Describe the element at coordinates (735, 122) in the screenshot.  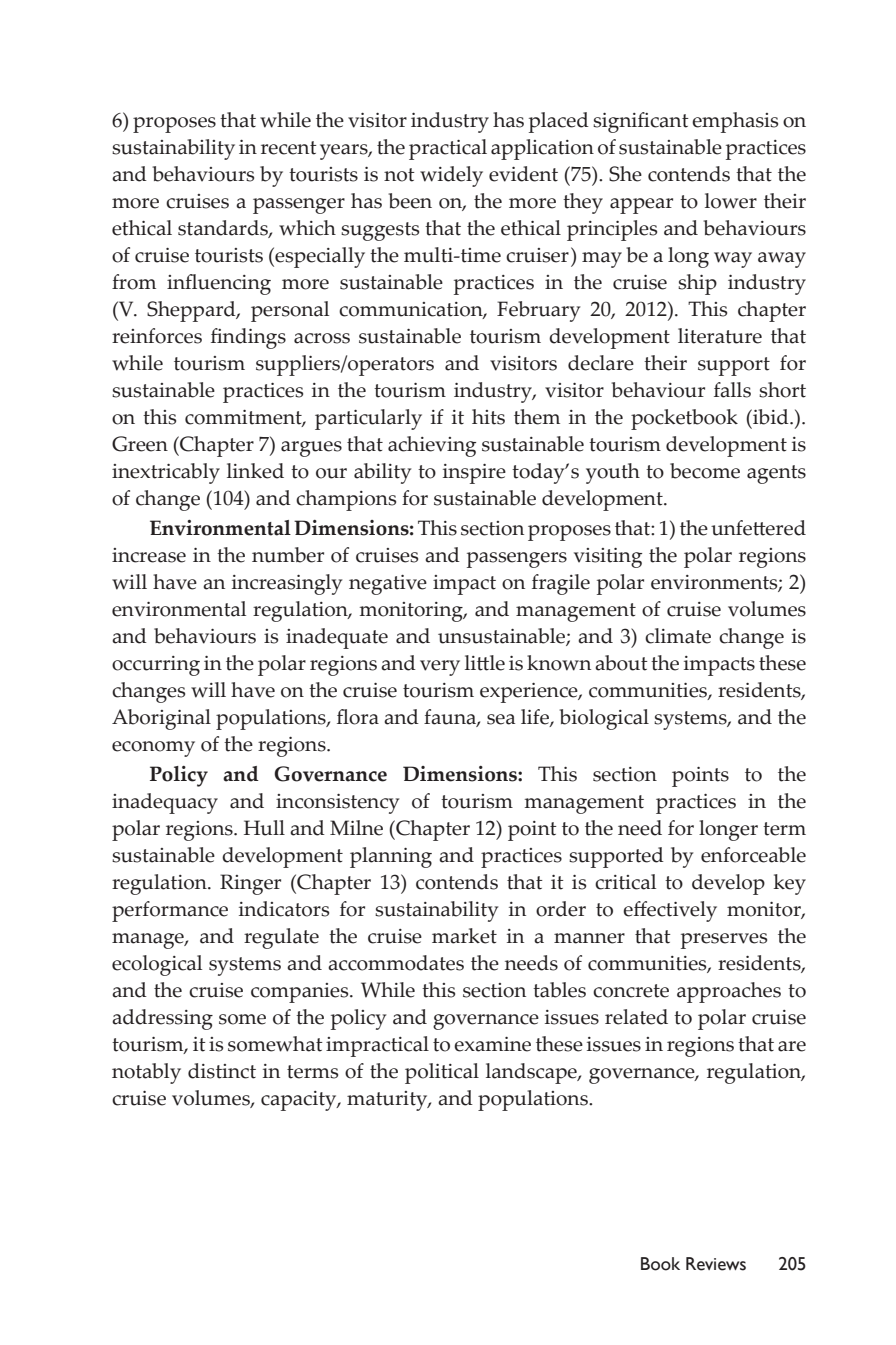
I see `emphasis` at that location.
